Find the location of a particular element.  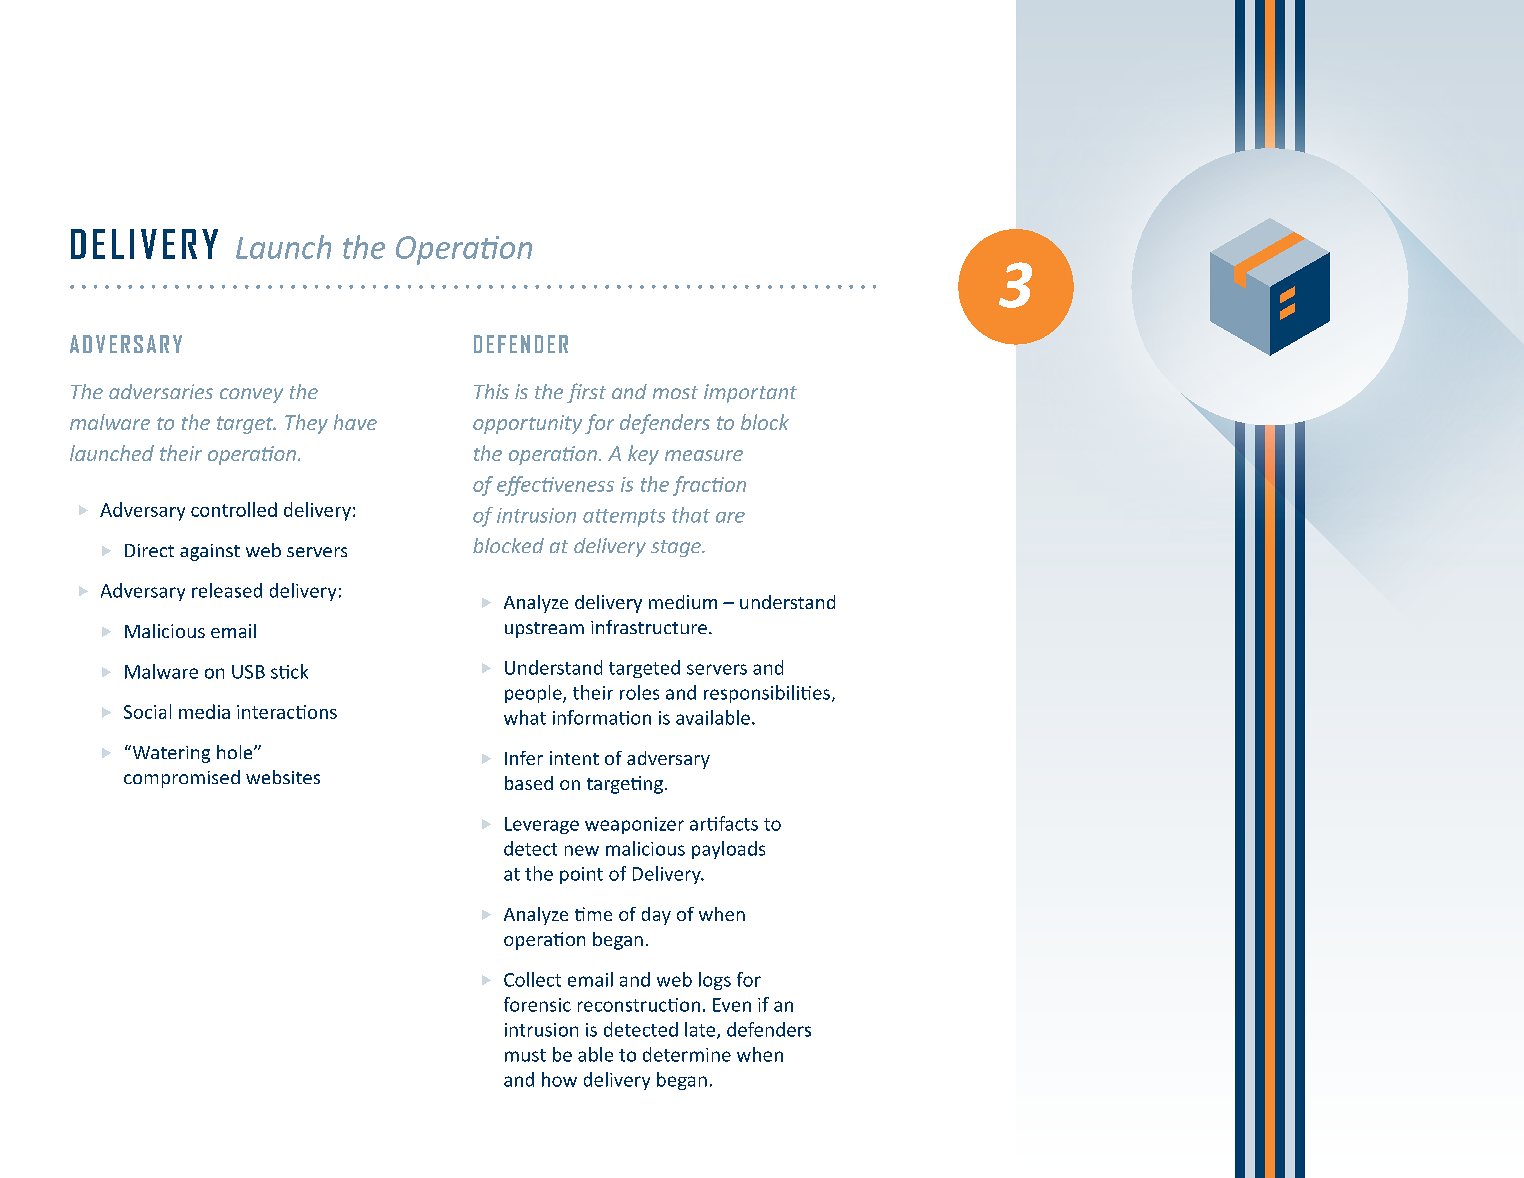

point is located at coordinates (581, 875).
